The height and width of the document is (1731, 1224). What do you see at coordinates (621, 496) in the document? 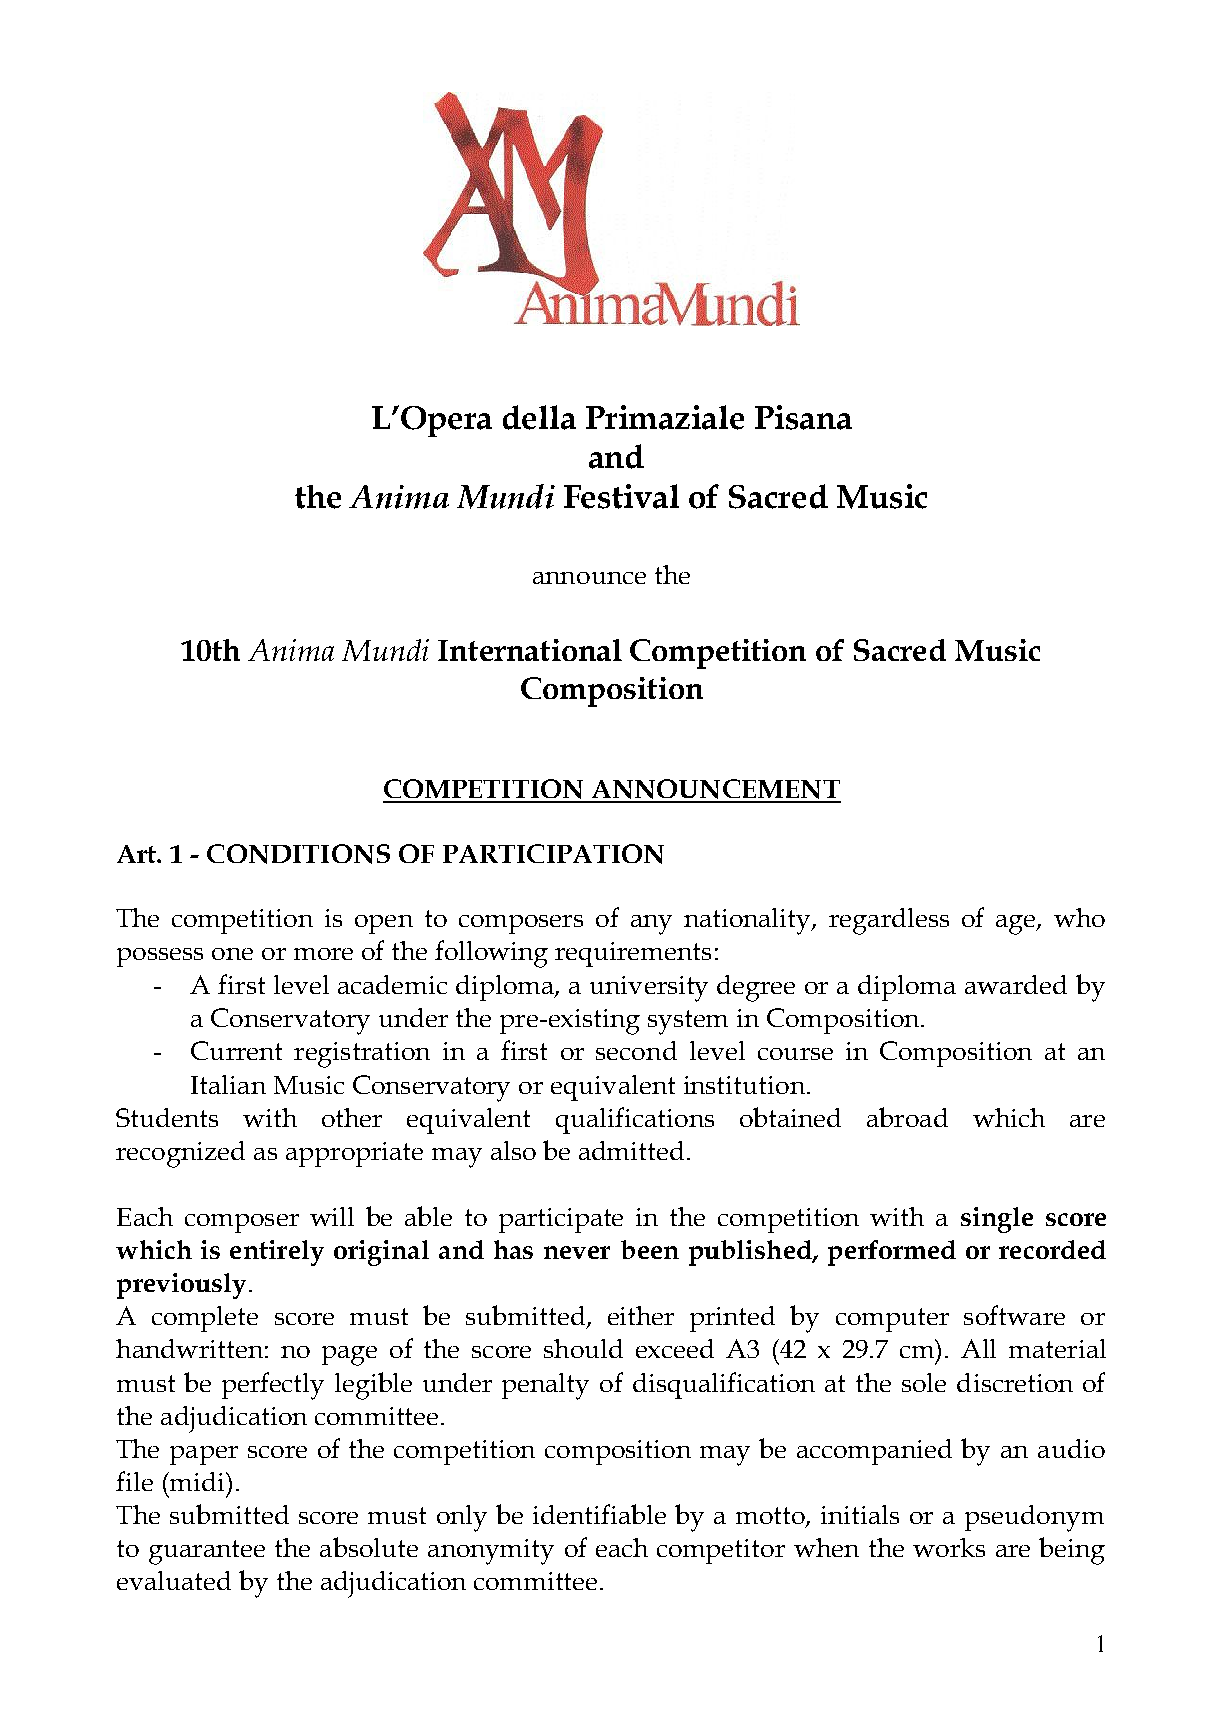
I see `Festival` at bounding box center [621, 496].
